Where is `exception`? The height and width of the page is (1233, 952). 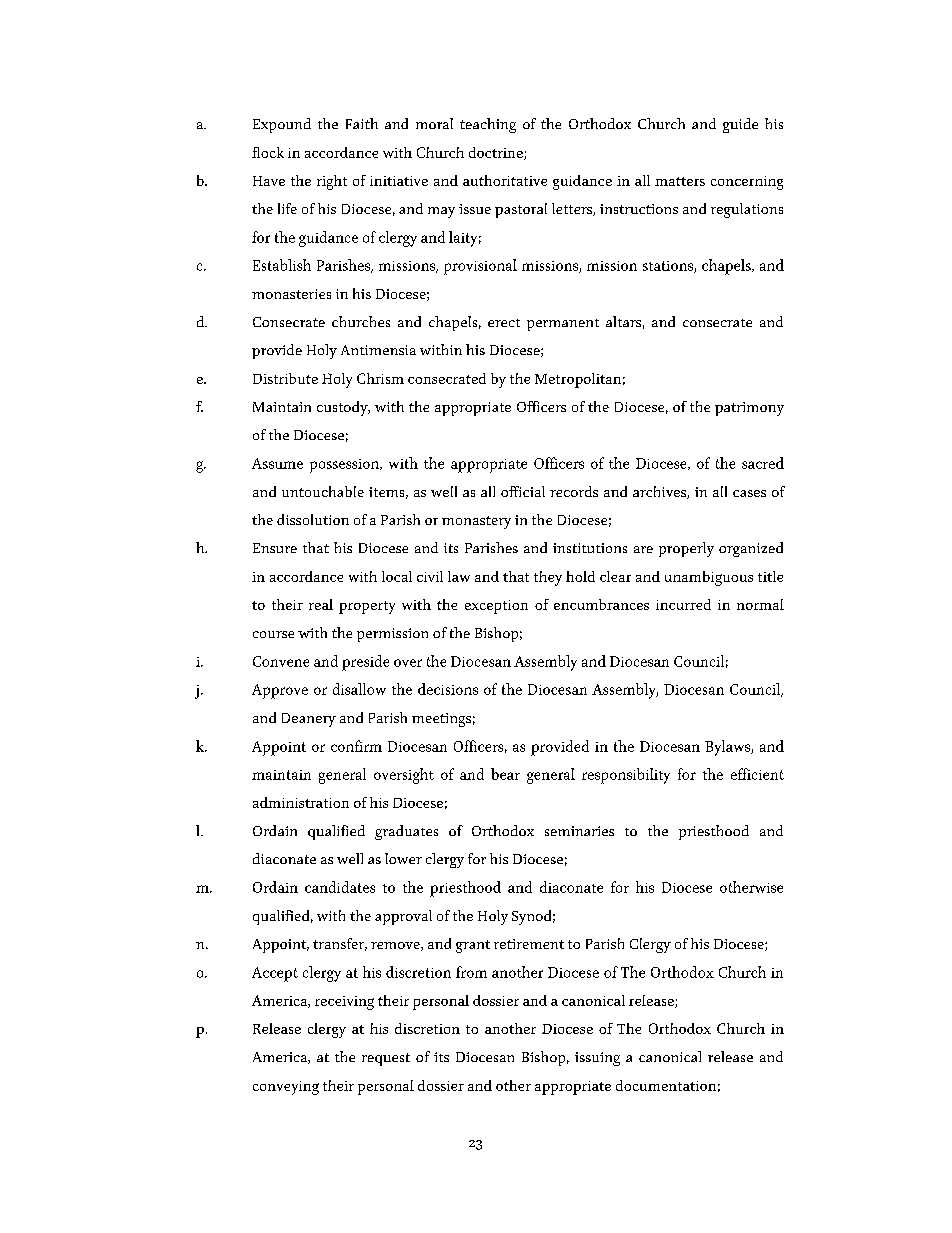
exception is located at coordinates (496, 607).
